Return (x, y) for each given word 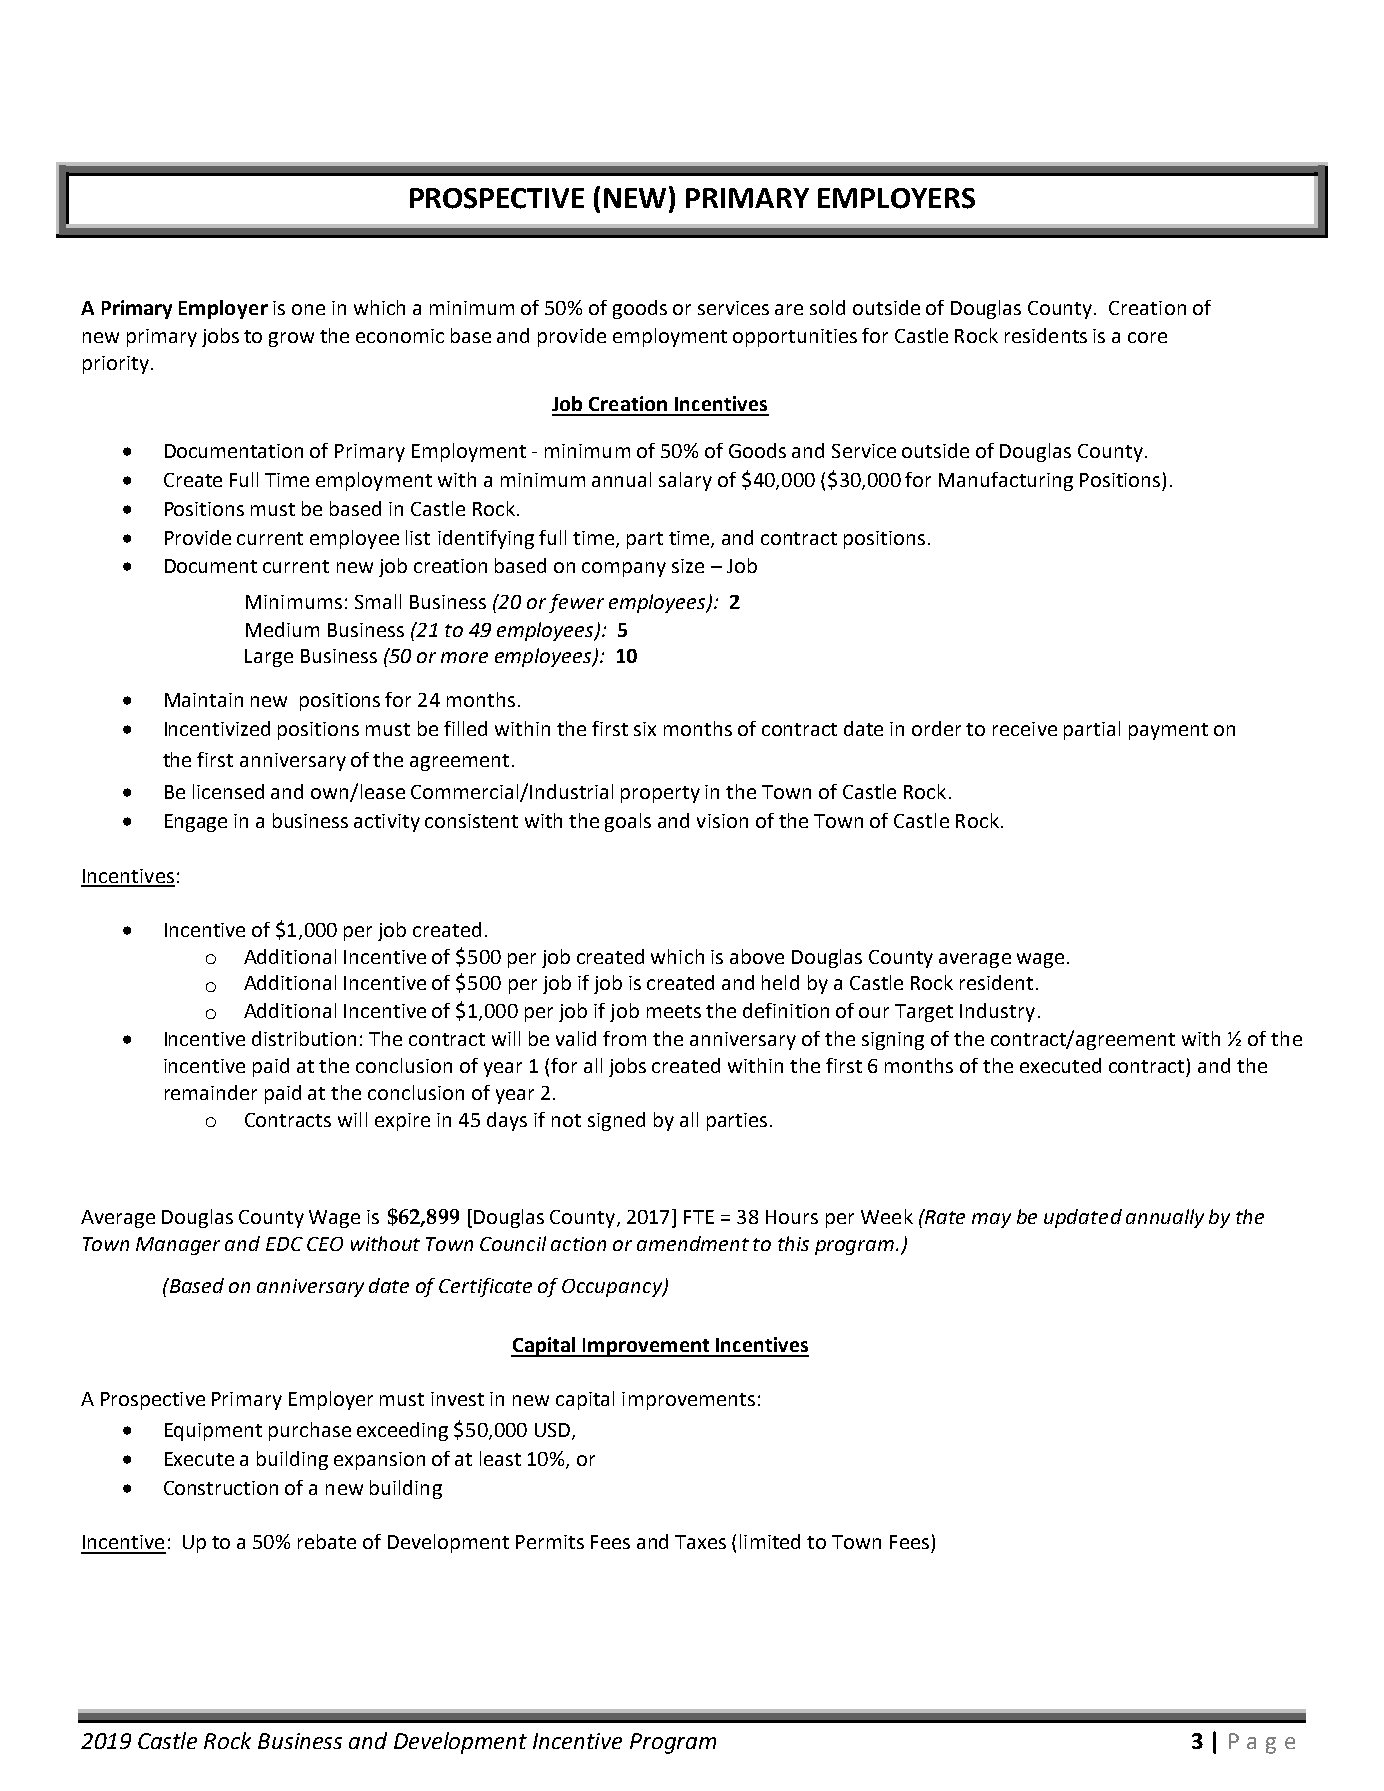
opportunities (795, 338)
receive (1025, 729)
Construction (221, 1488)
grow (291, 339)
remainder (211, 1092)
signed (616, 1121)
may (991, 1220)
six (645, 729)
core (1147, 337)
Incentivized (217, 728)
